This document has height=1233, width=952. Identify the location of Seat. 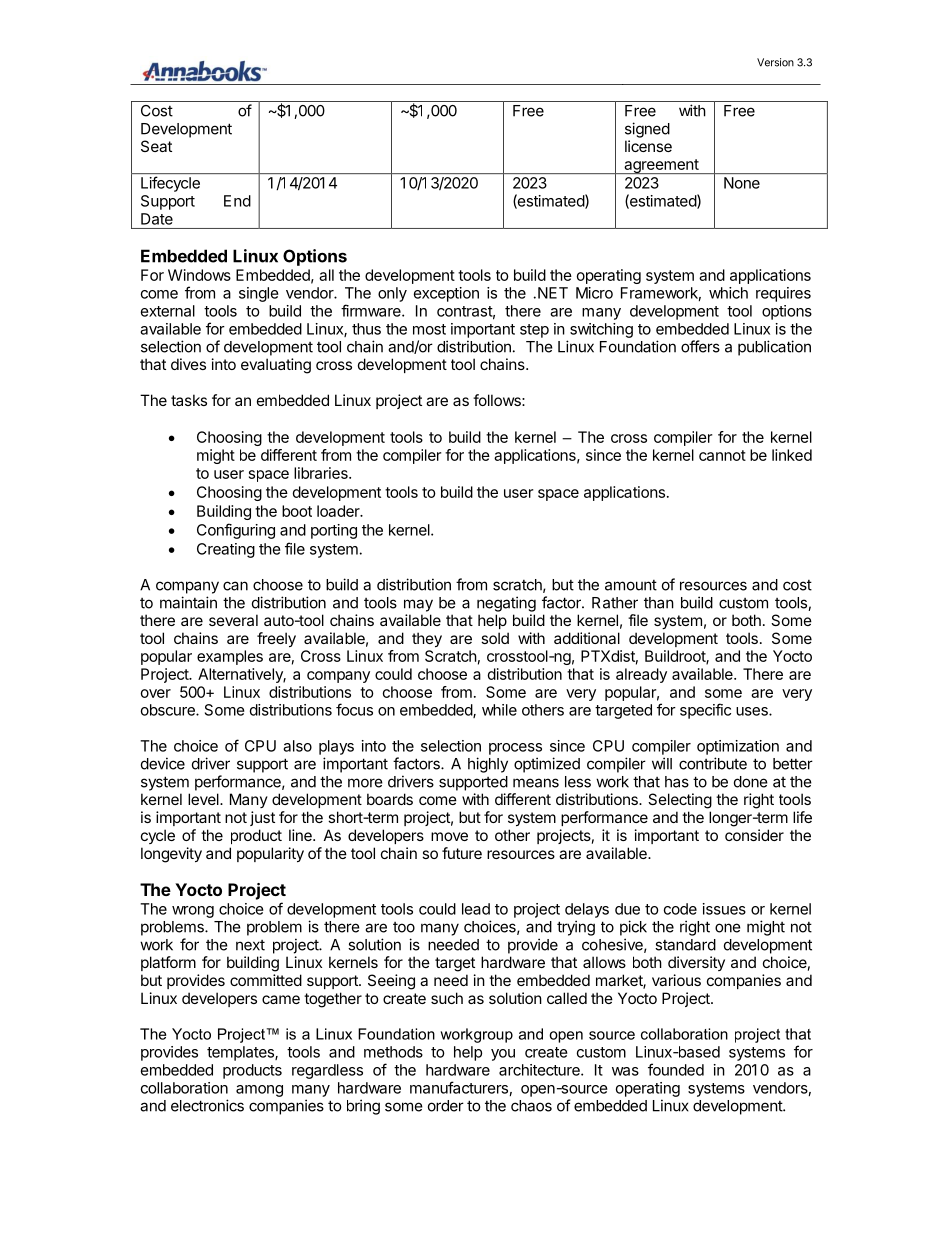
(156, 146).
